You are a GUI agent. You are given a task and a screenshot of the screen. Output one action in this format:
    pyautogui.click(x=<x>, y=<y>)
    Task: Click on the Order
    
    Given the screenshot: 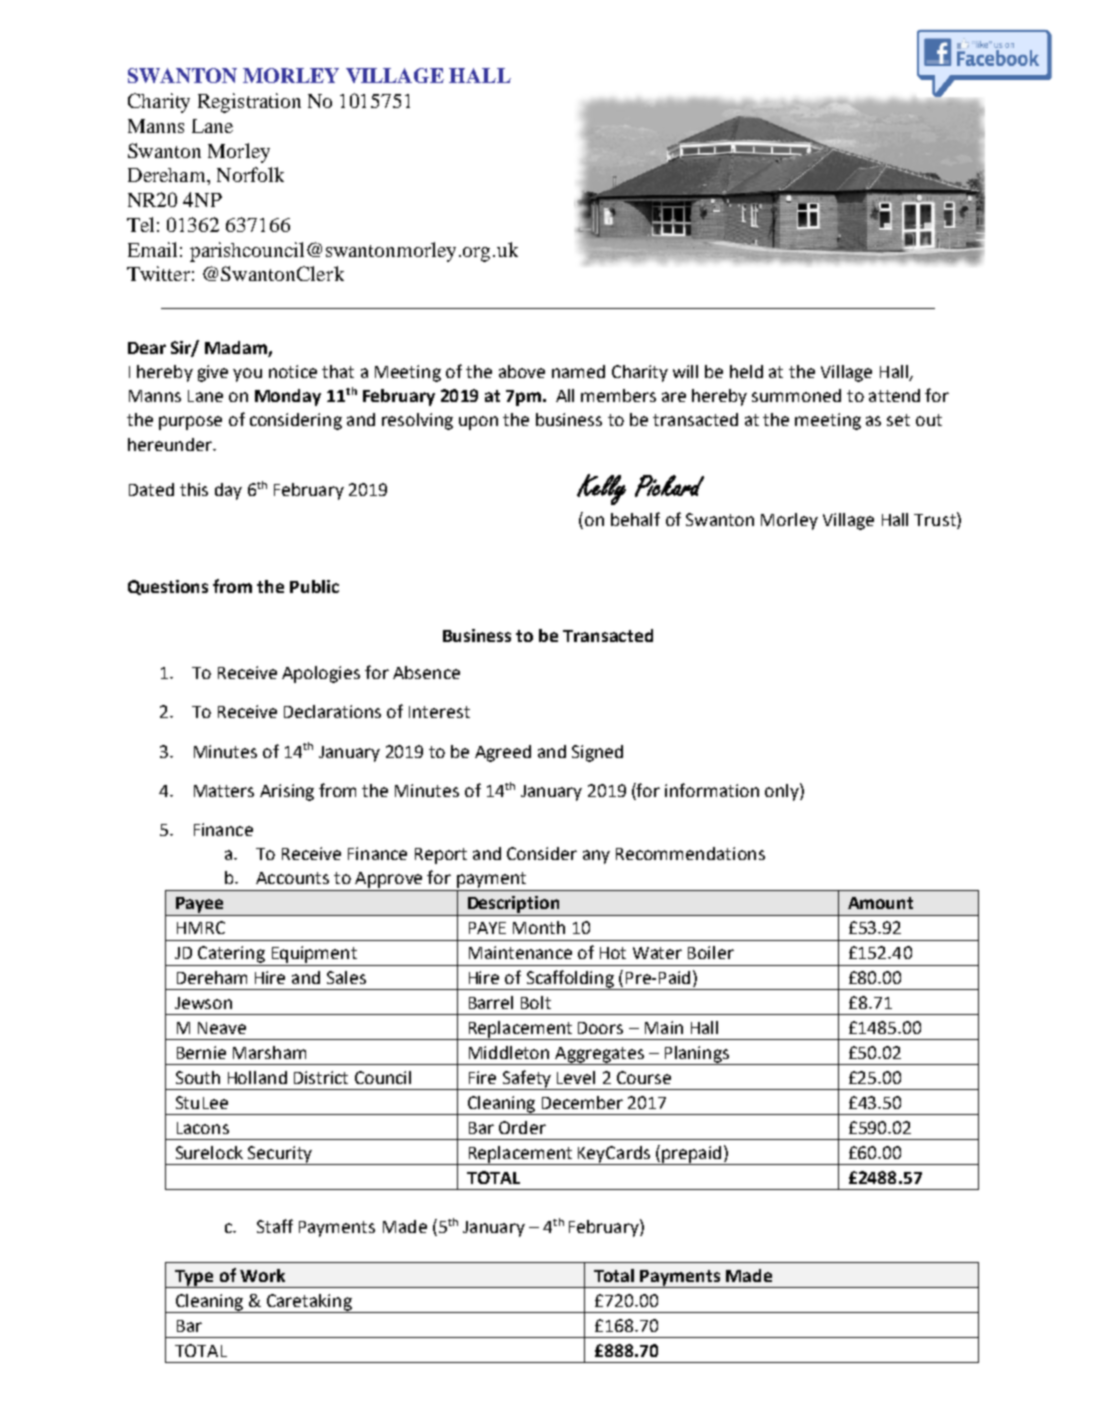 What is the action you would take?
    pyautogui.click(x=522, y=1127)
